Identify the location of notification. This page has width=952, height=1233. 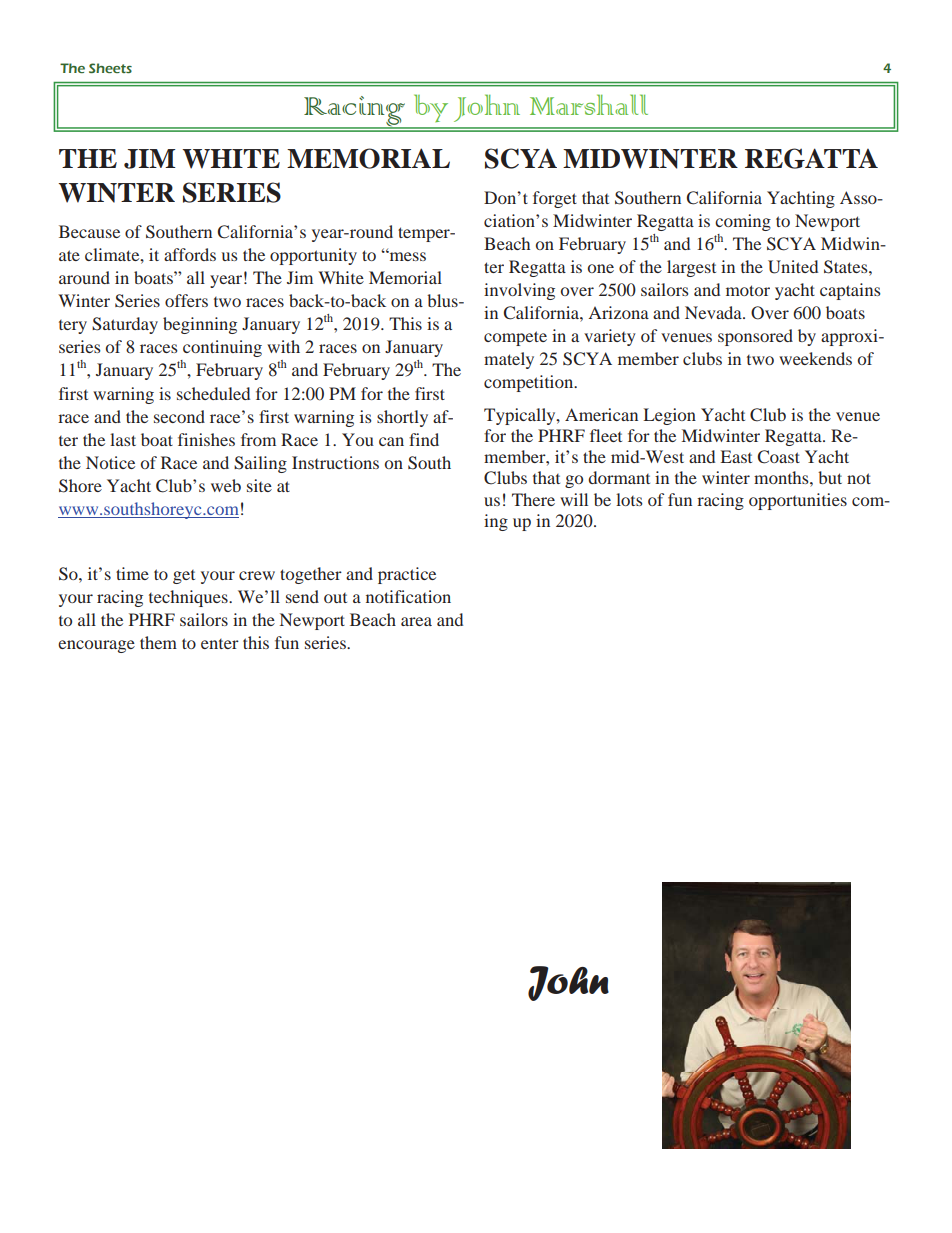
(408, 596).
